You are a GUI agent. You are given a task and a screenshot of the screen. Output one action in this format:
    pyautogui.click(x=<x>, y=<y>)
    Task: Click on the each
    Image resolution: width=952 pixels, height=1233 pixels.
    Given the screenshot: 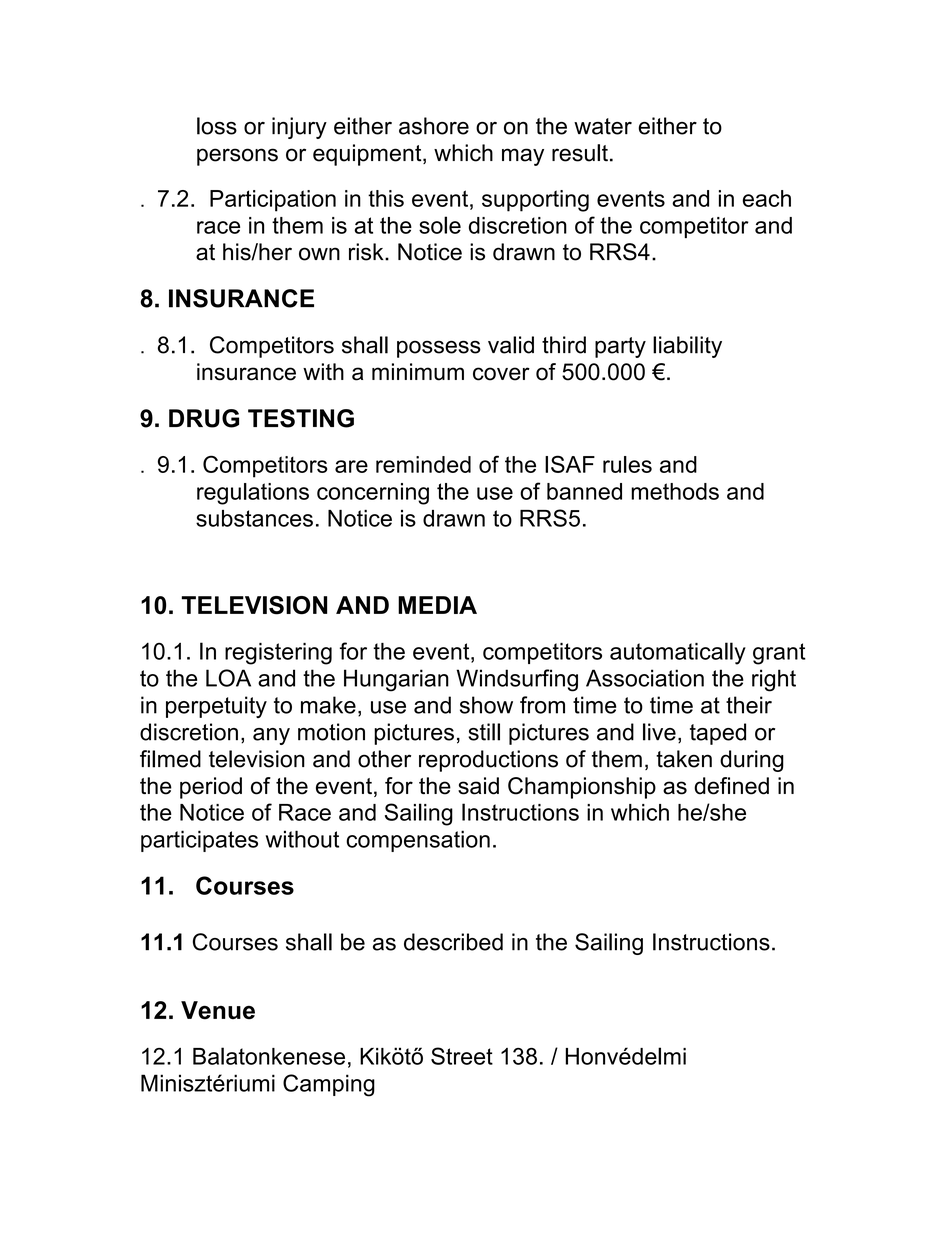 What is the action you would take?
    pyautogui.click(x=767, y=198)
